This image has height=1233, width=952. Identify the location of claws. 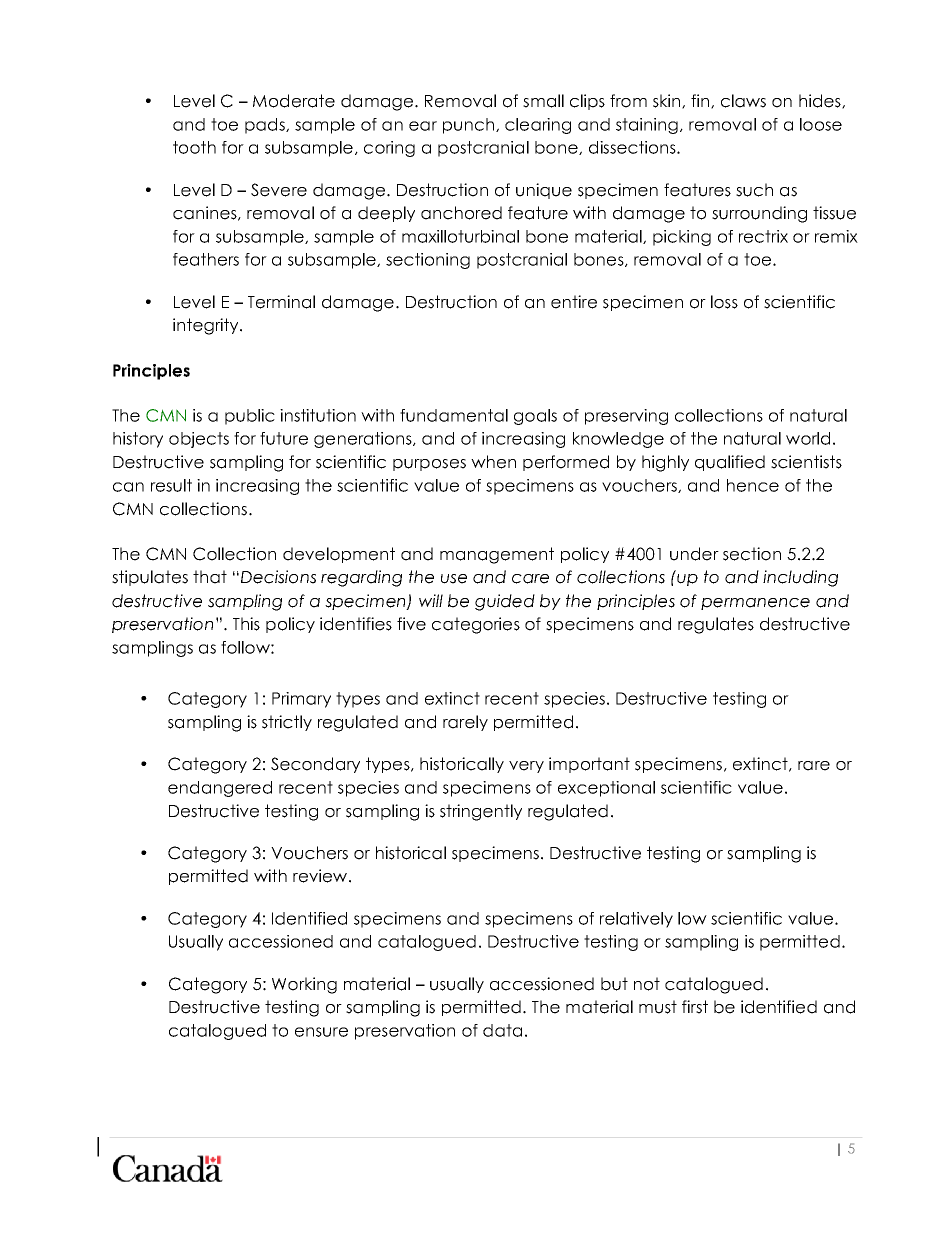
(743, 101).
